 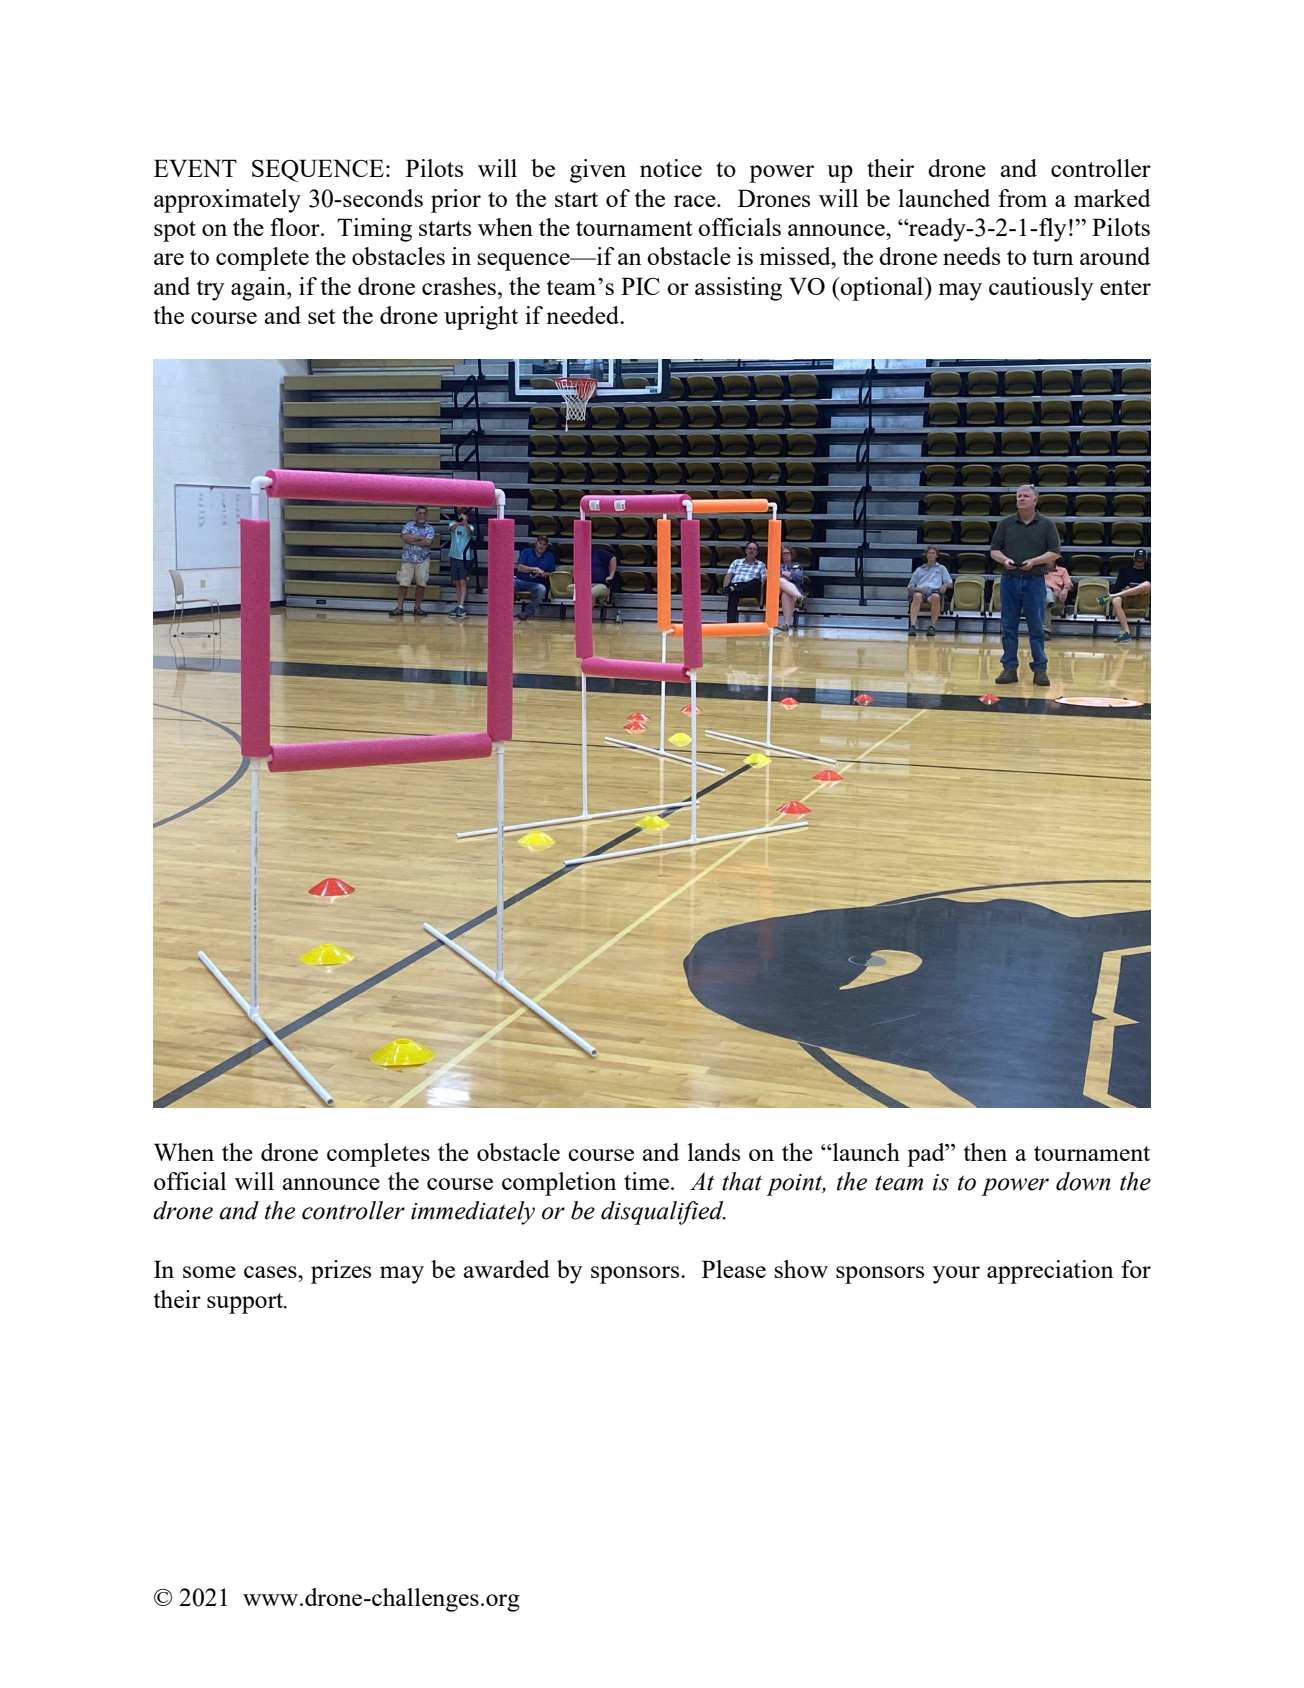 I want to click on cautiously, so click(x=1041, y=289).
